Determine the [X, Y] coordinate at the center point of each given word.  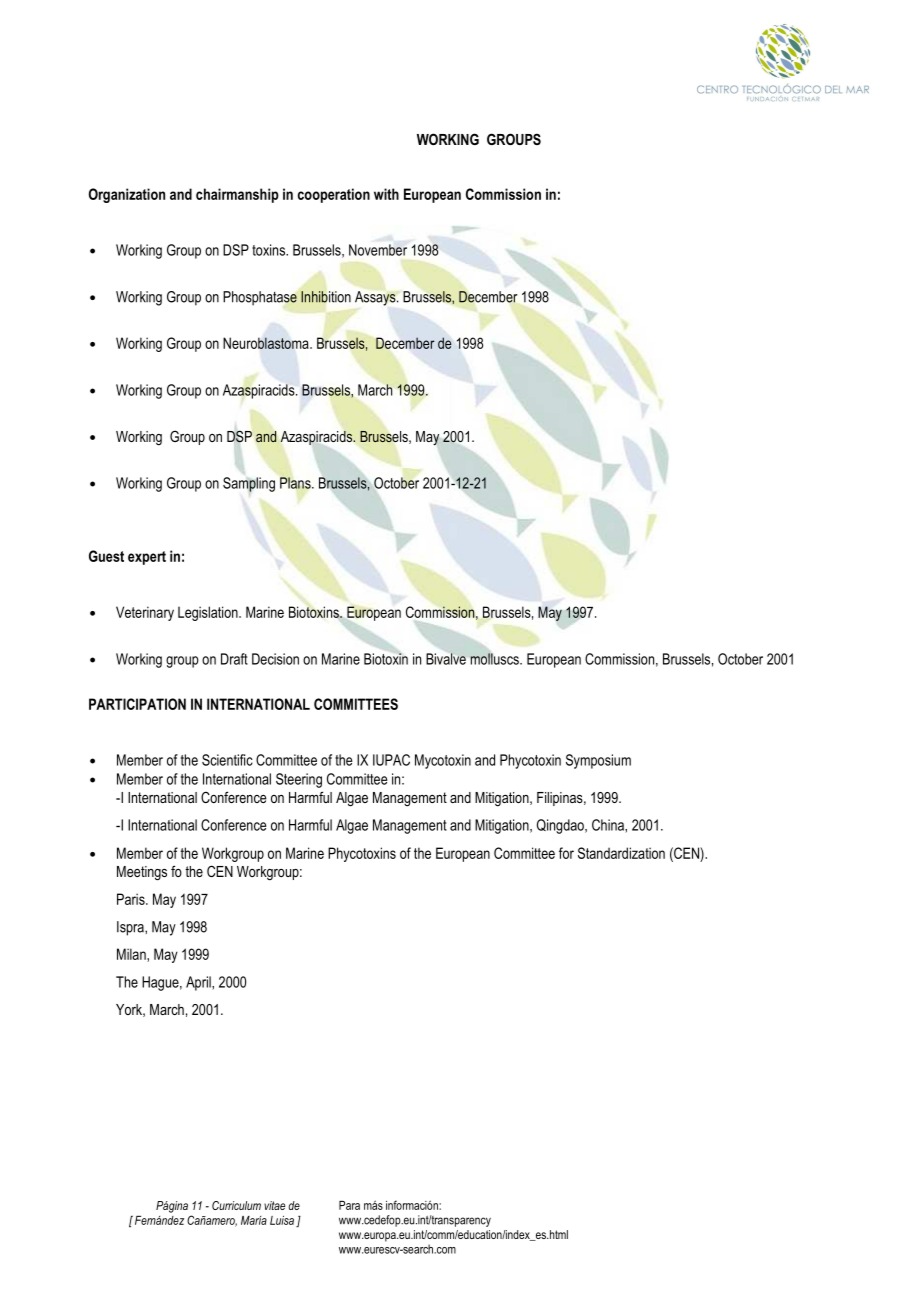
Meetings [142, 873]
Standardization [621, 853]
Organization [127, 195]
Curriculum [236, 1205]
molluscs [495, 658]
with [386, 194]
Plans [296, 483]
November [378, 250]
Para [349, 1205]
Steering [299, 780]
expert [147, 558]
